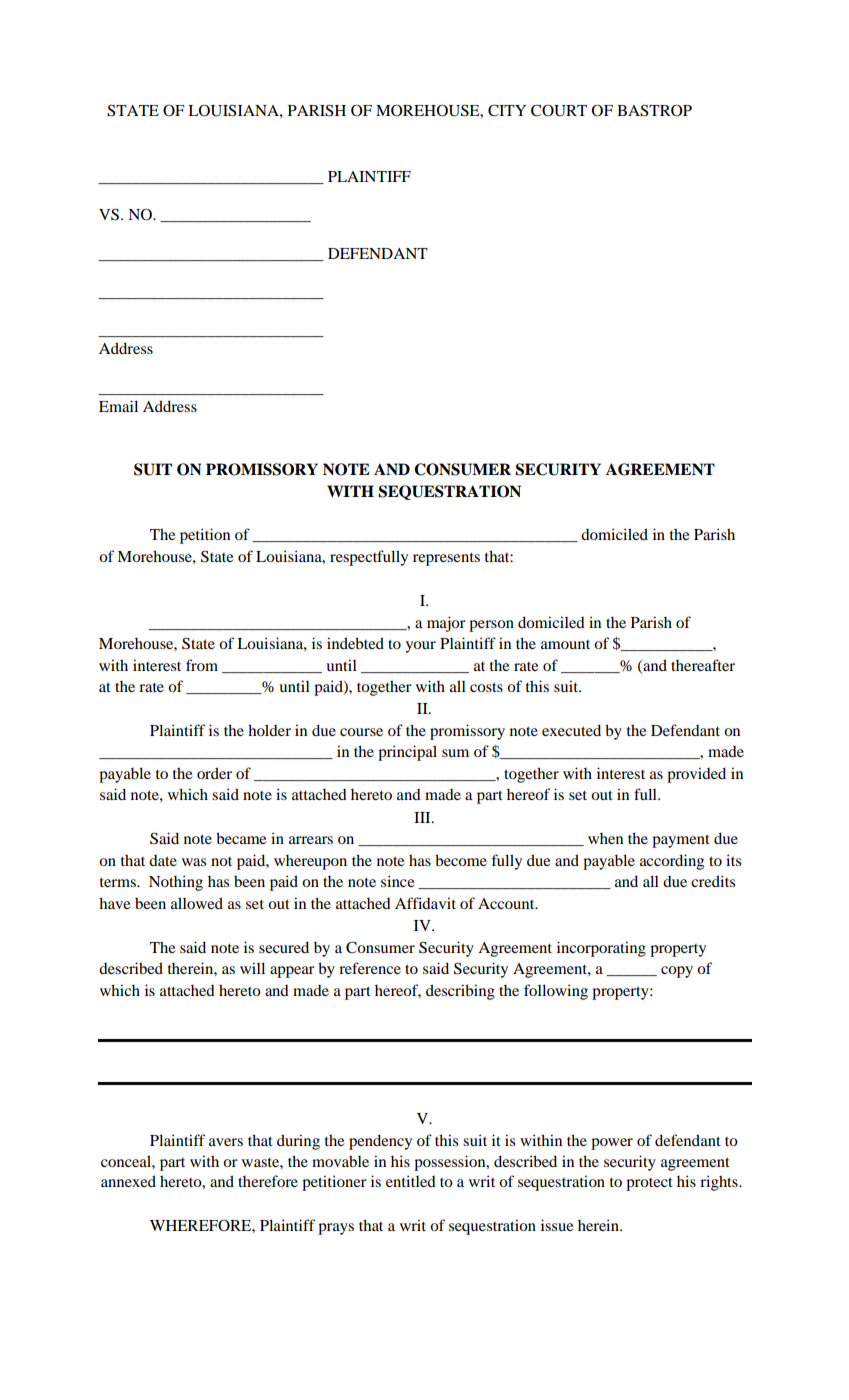  I want to click on entitled, so click(411, 1181).
